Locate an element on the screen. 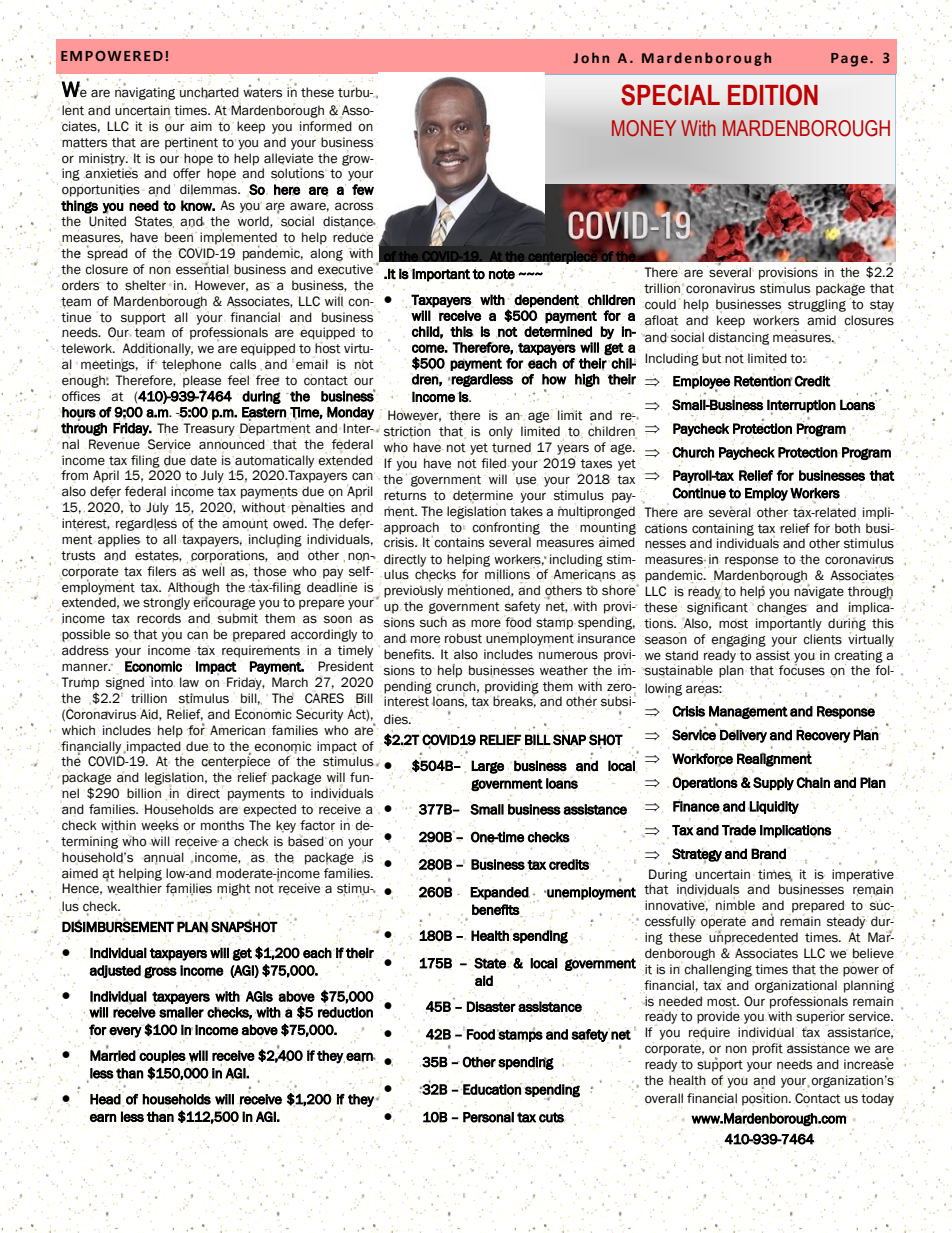 Image resolution: width=952 pixels, height=1233 pixels. Supply is located at coordinates (773, 784).
